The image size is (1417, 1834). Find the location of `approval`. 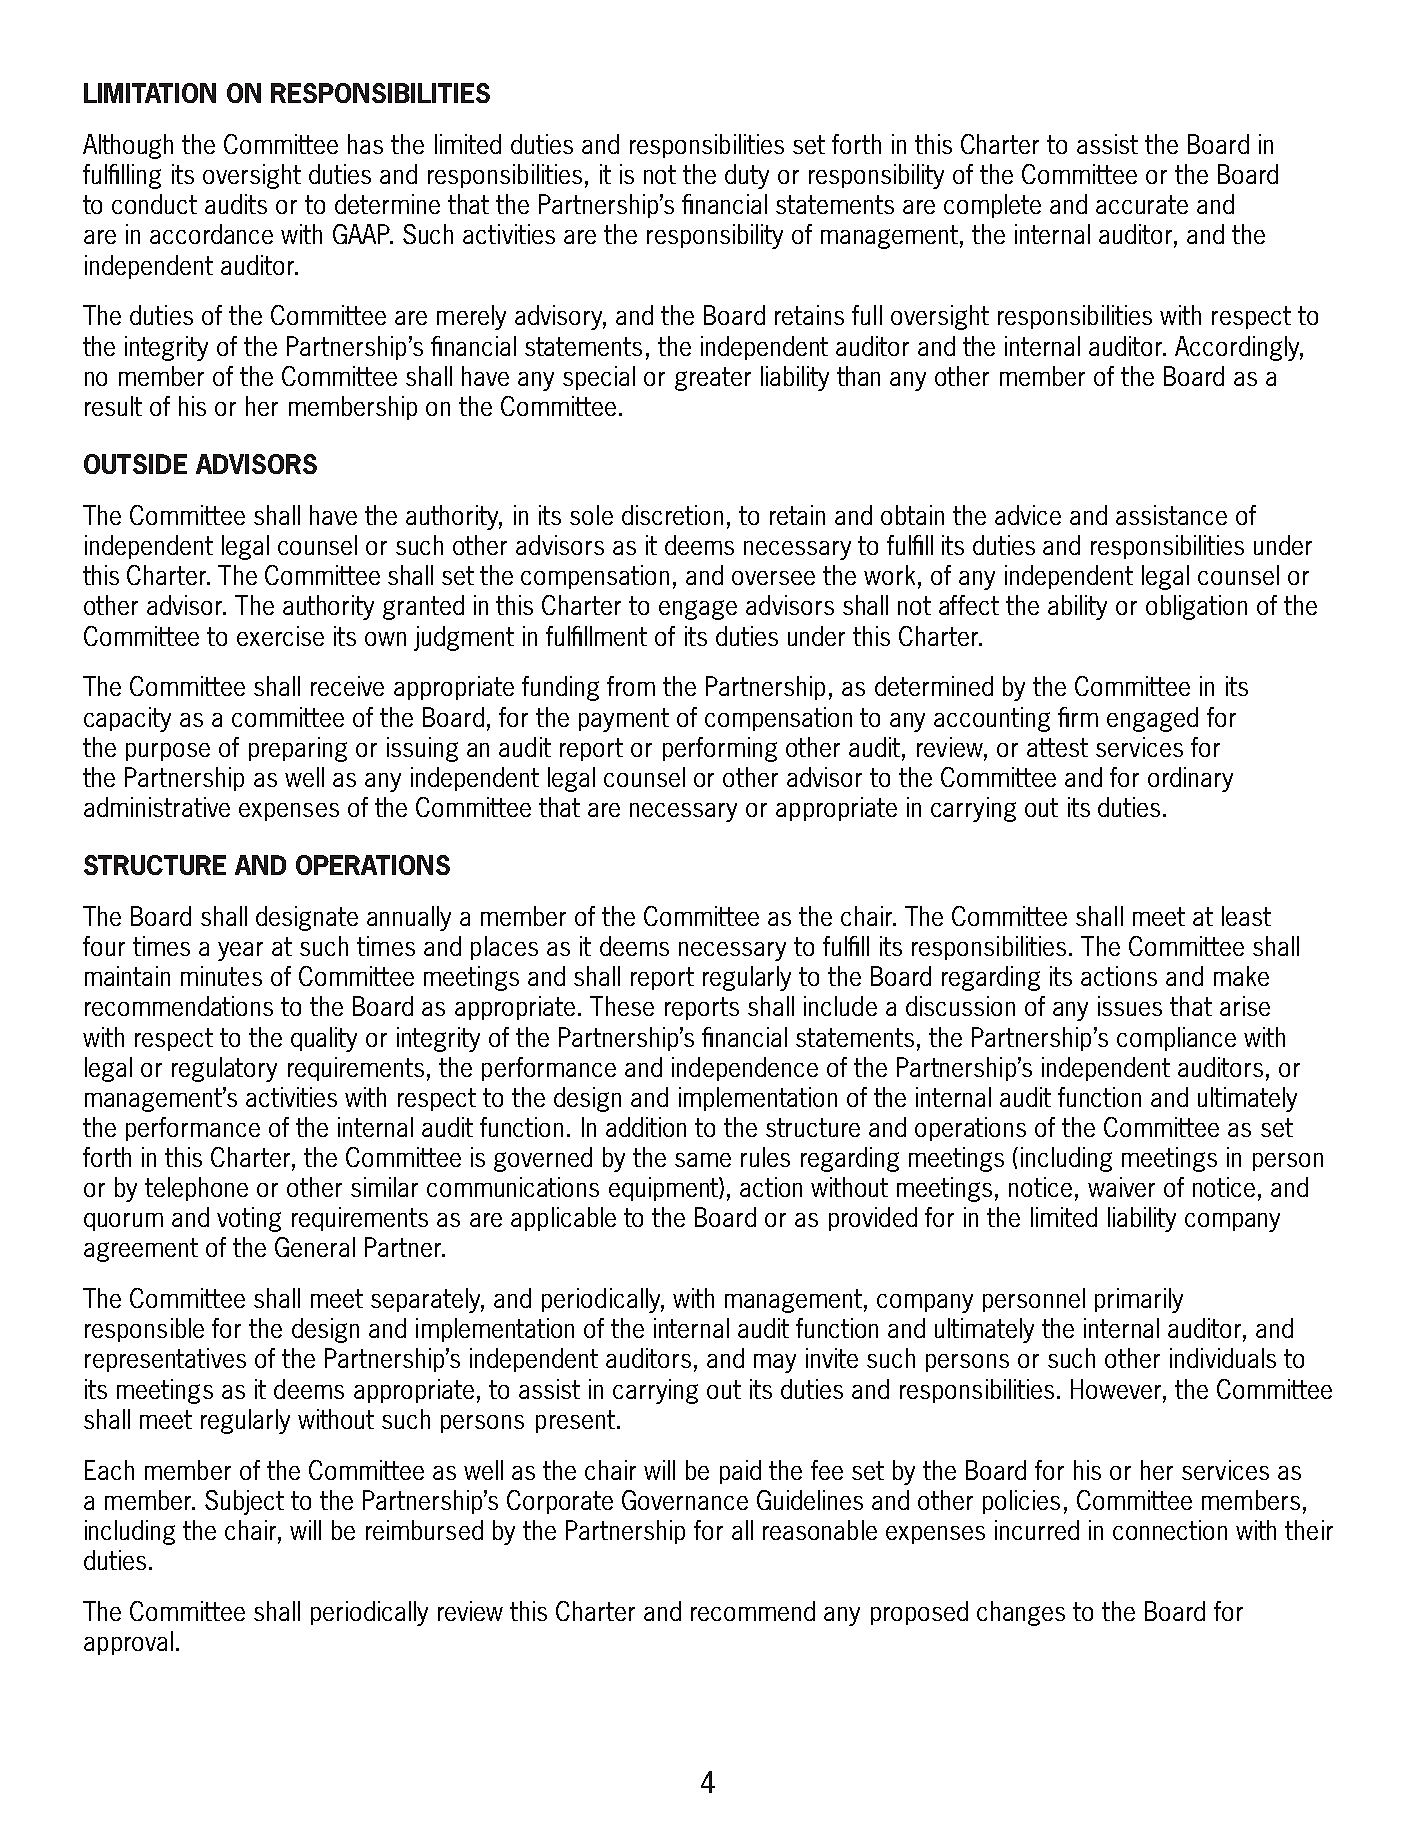

approval is located at coordinates (128, 1643).
